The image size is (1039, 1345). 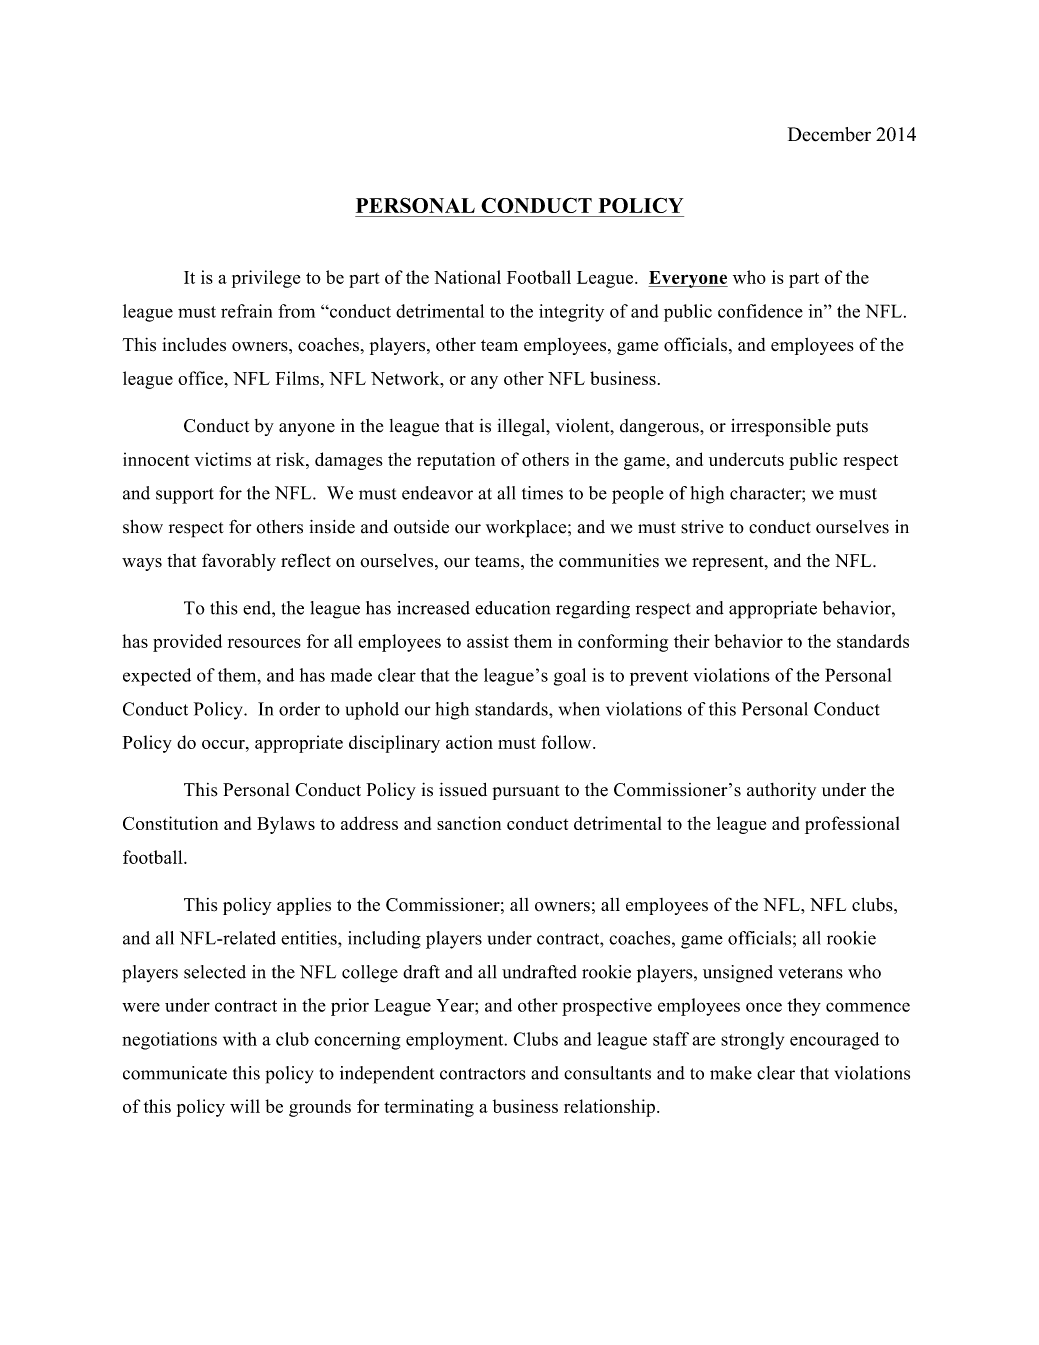 What do you see at coordinates (266, 279) in the image?
I see `privilege` at bounding box center [266, 279].
